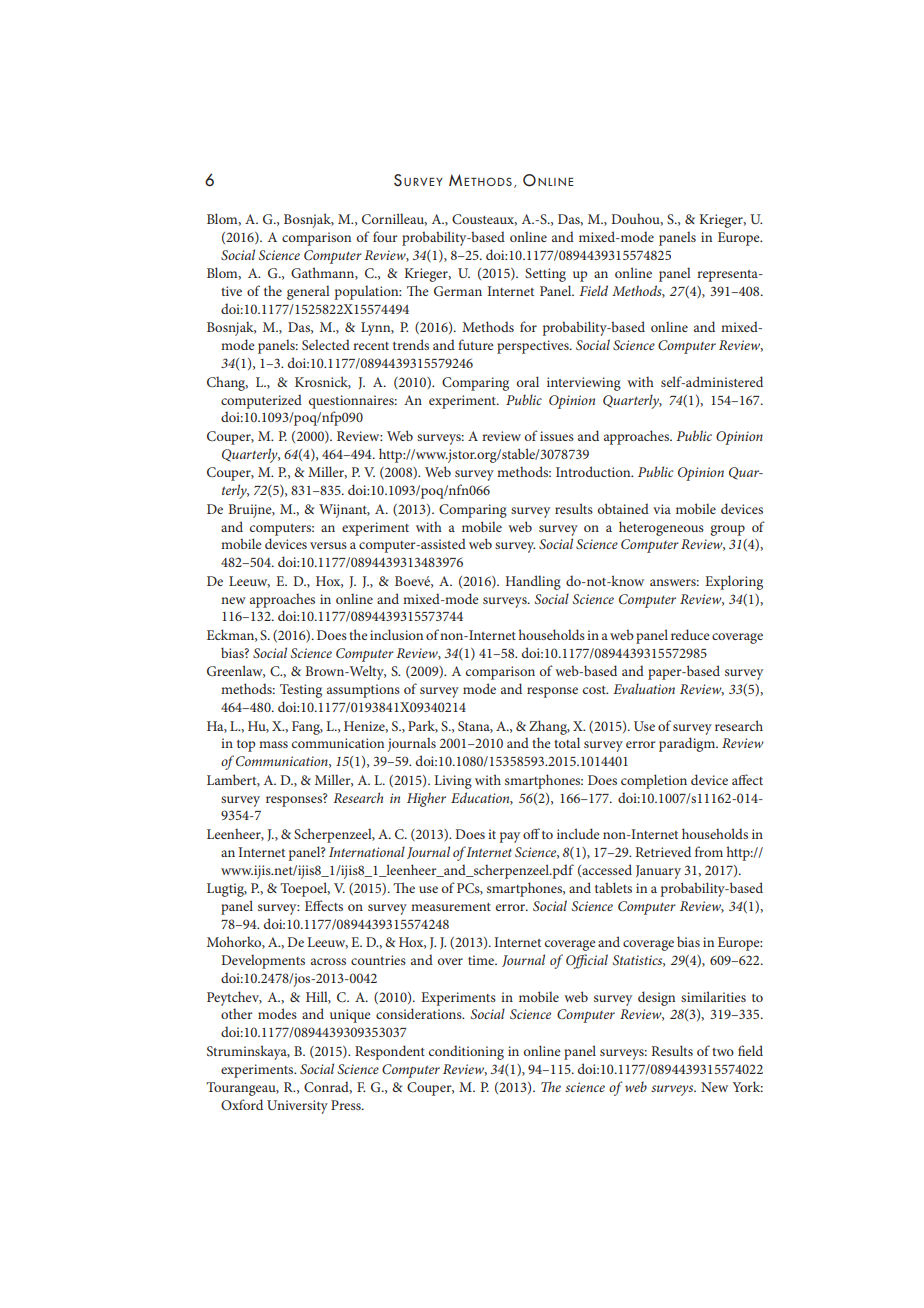 The width and height of the screenshot is (924, 1308). What do you see at coordinates (545, 275) in the screenshot?
I see `Setting` at bounding box center [545, 275].
